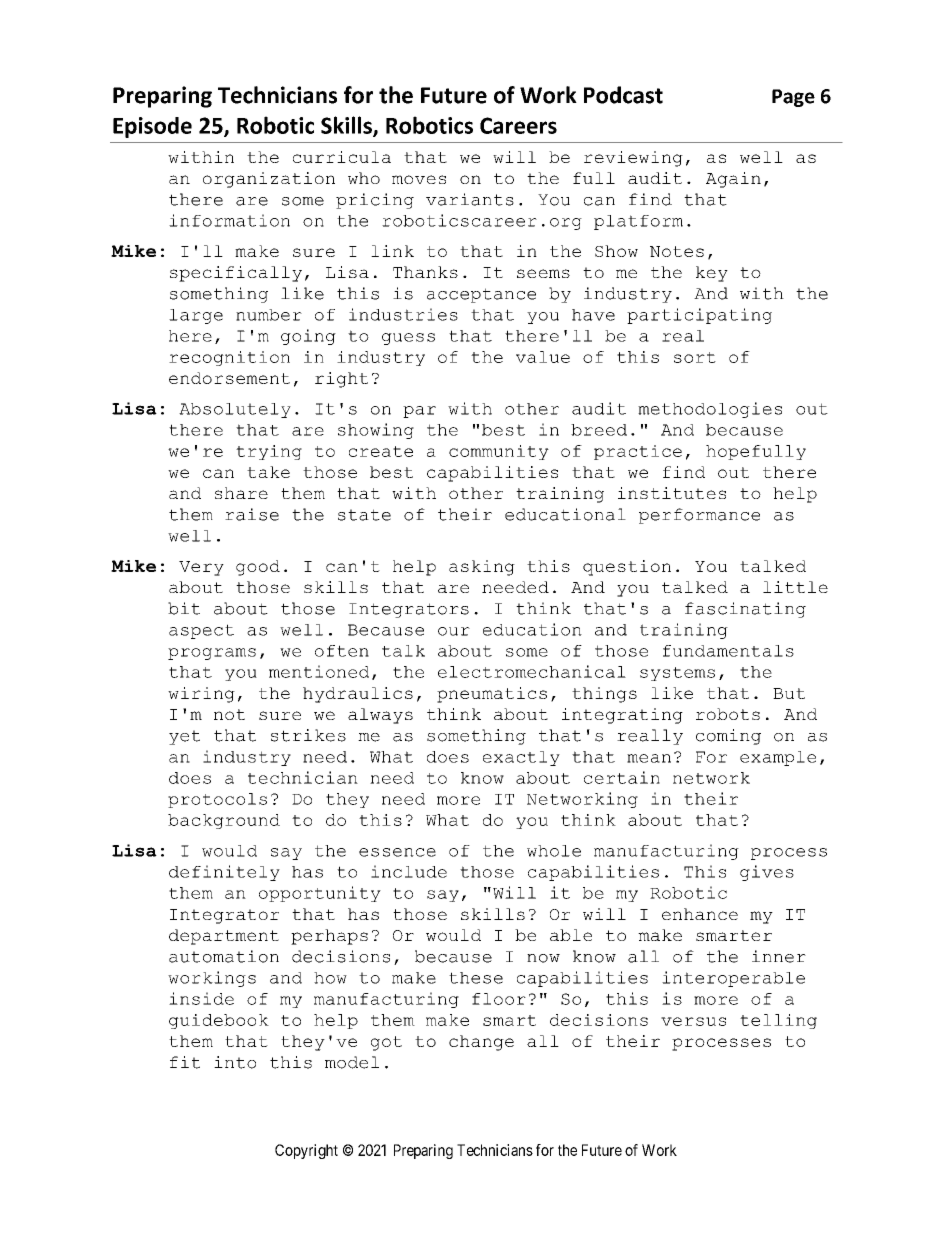 This page has height=1233, width=952. What do you see at coordinates (409, 871) in the page?
I see `include` at bounding box center [409, 871].
